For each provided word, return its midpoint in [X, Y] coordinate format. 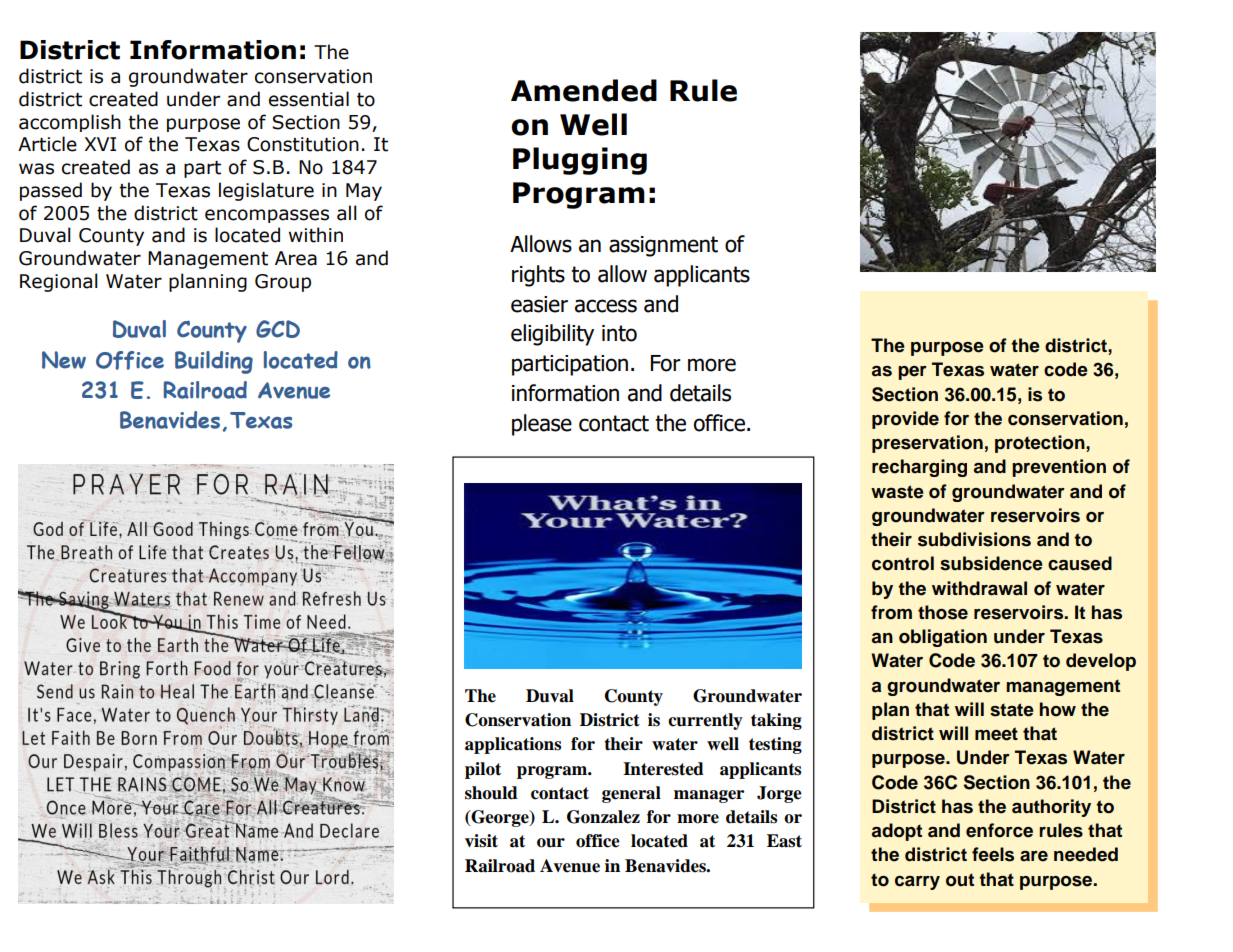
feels [993, 854]
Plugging [580, 161]
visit [481, 841]
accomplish [70, 123]
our [551, 843]
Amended [584, 90]
